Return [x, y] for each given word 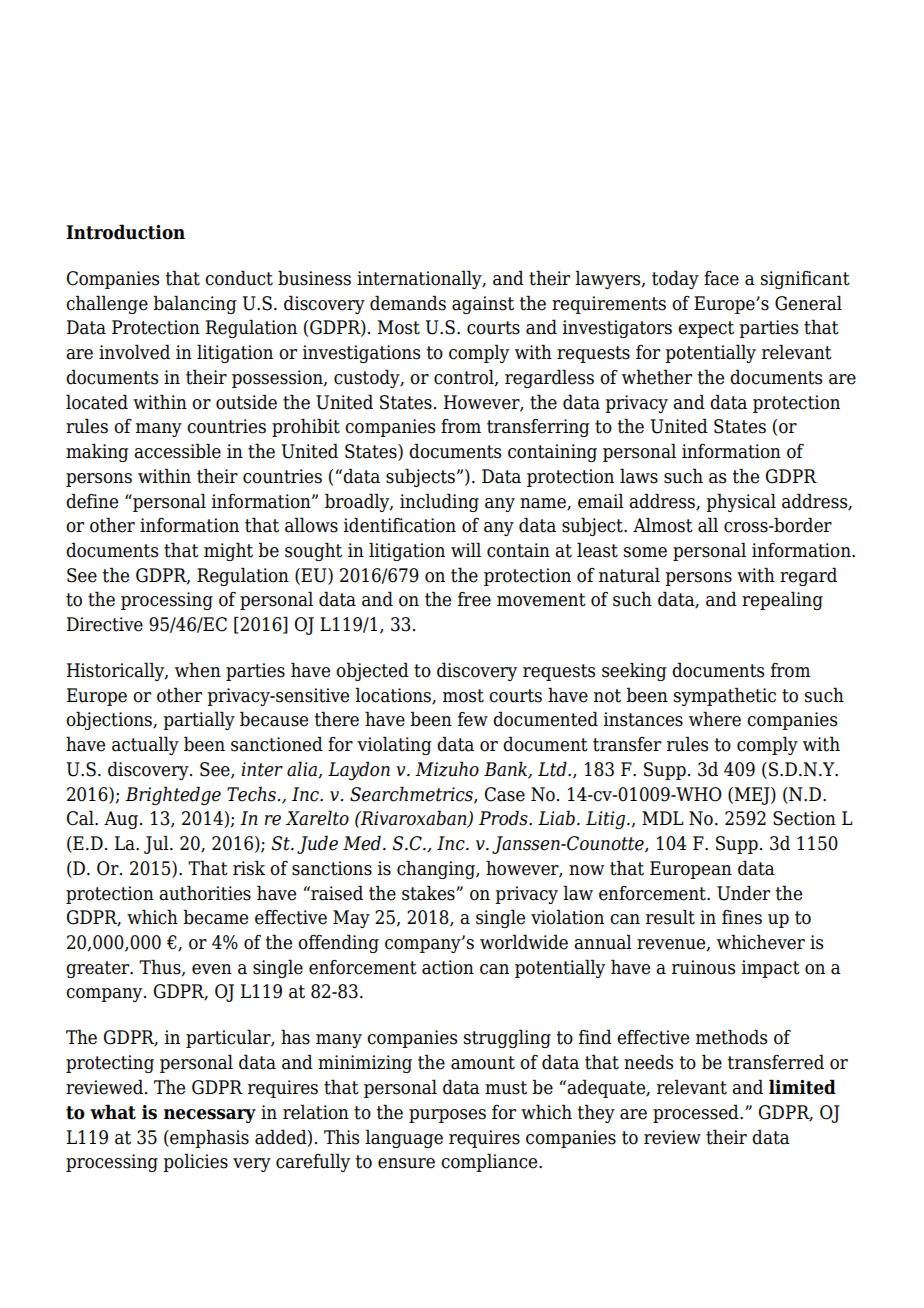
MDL [662, 818]
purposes [447, 1116]
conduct [239, 278]
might [228, 551]
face [721, 278]
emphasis [208, 1138]
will [466, 549]
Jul [157, 844]
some [645, 552]
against [483, 305]
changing [437, 869]
